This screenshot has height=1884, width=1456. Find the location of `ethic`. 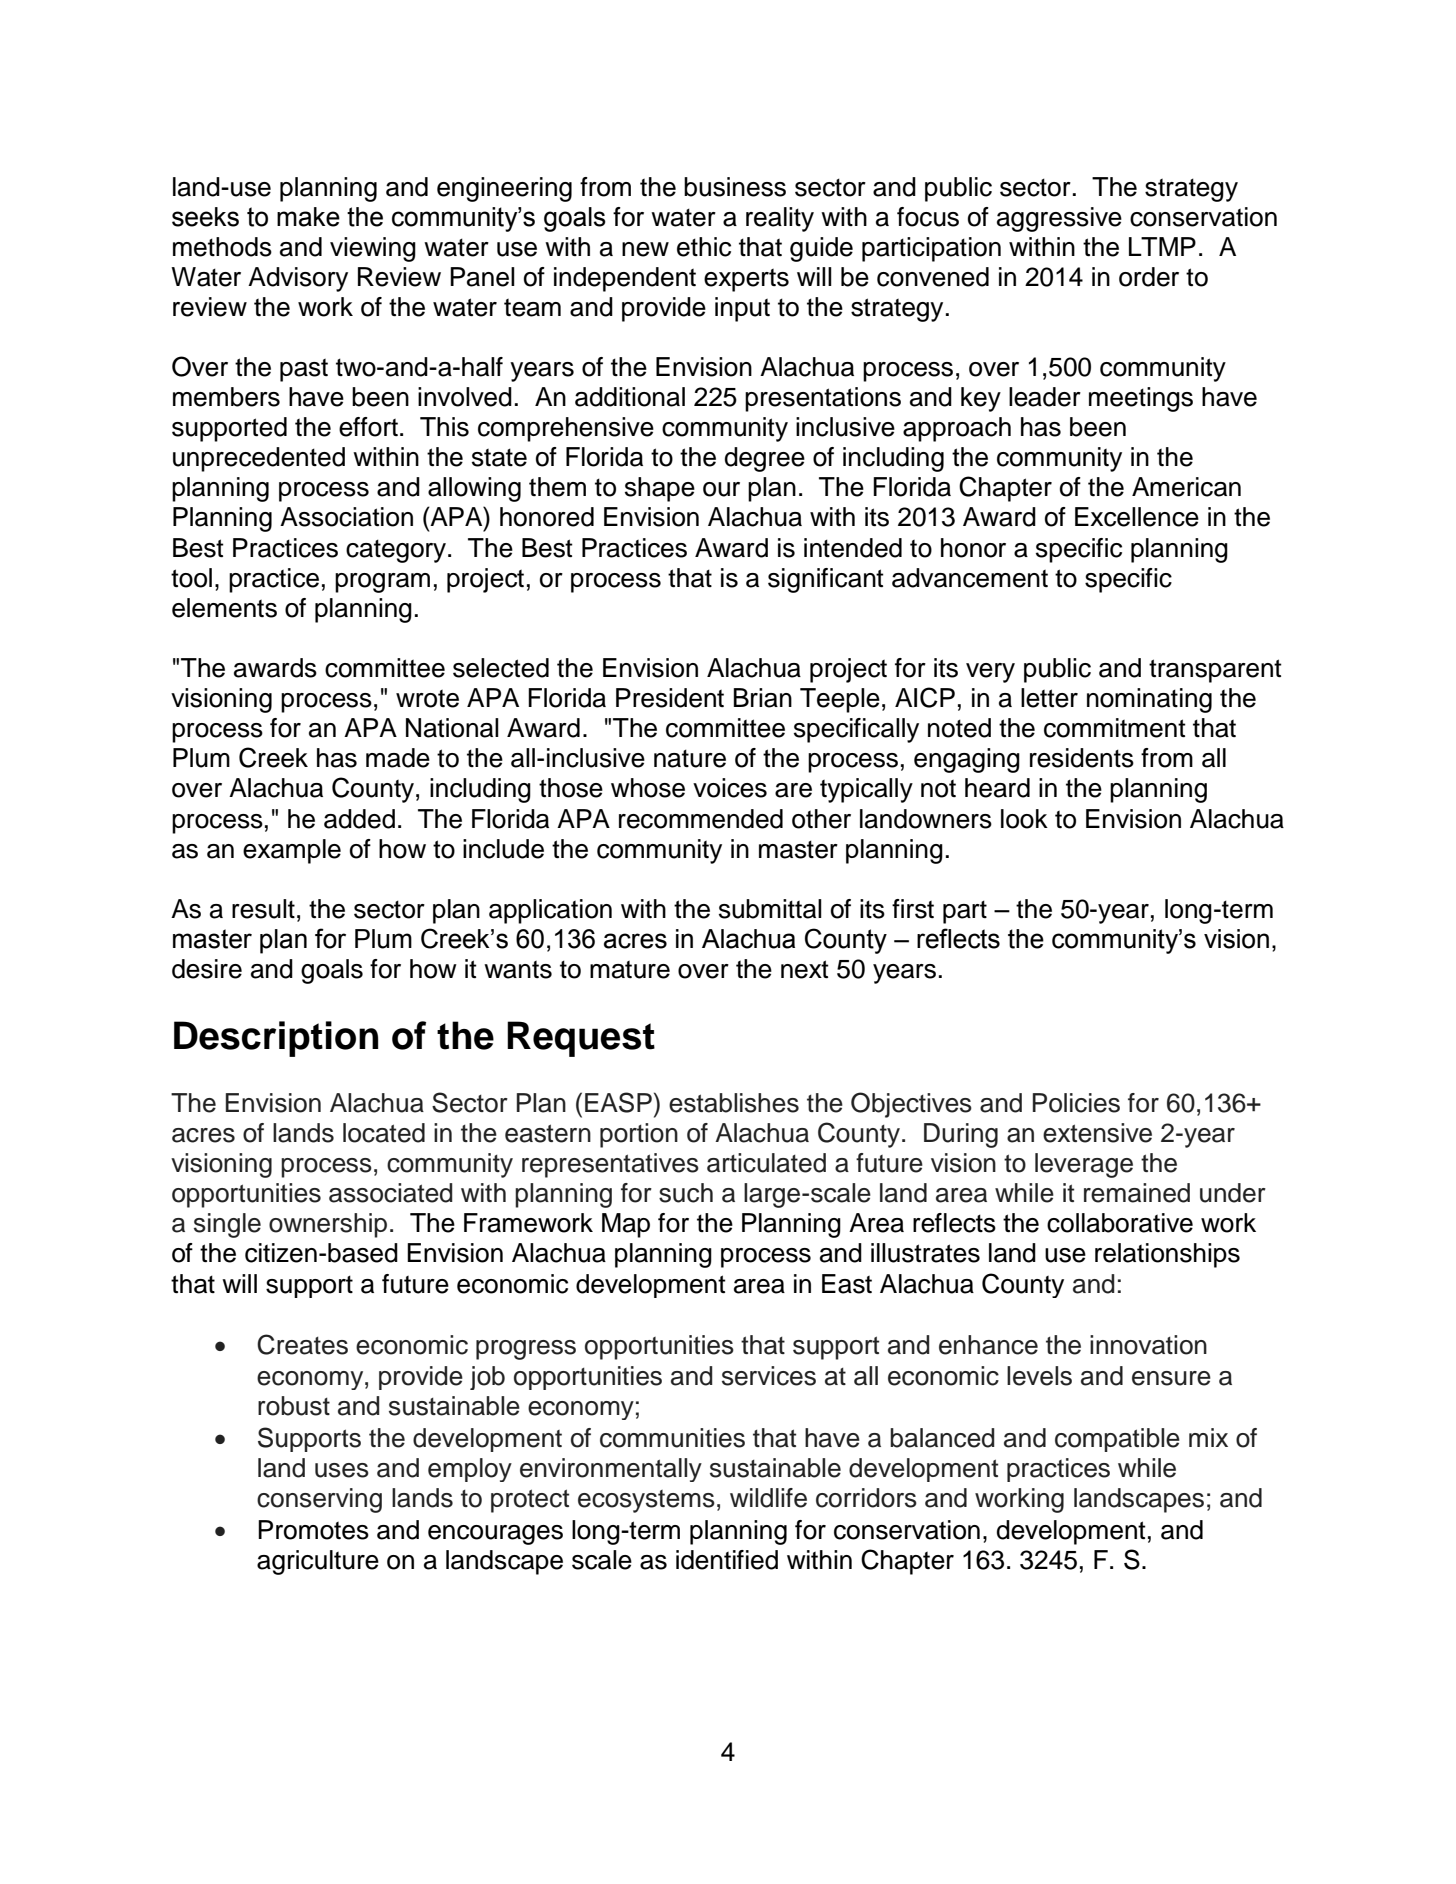

ethic is located at coordinates (704, 247).
